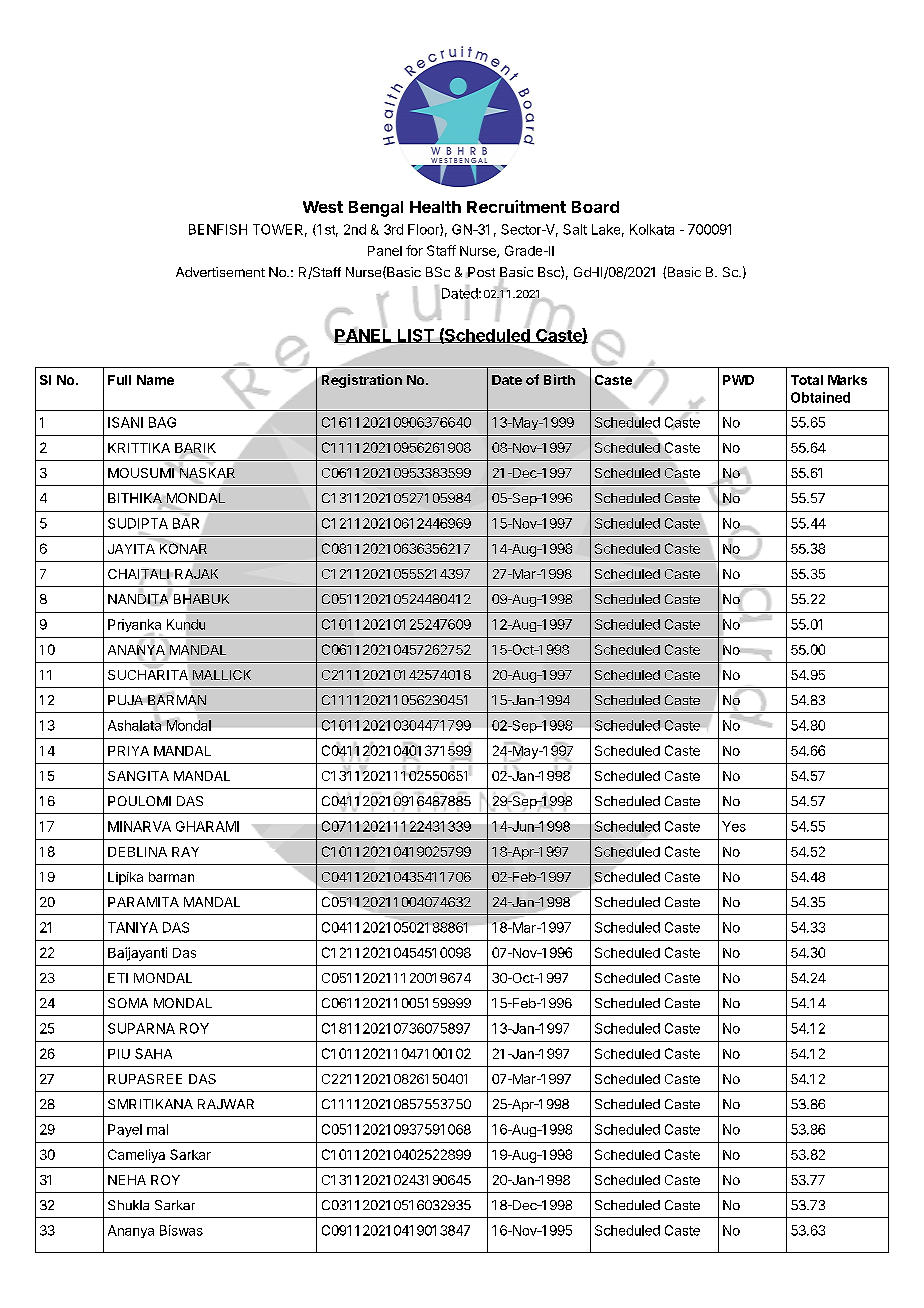  I want to click on Shukla, so click(128, 1205).
